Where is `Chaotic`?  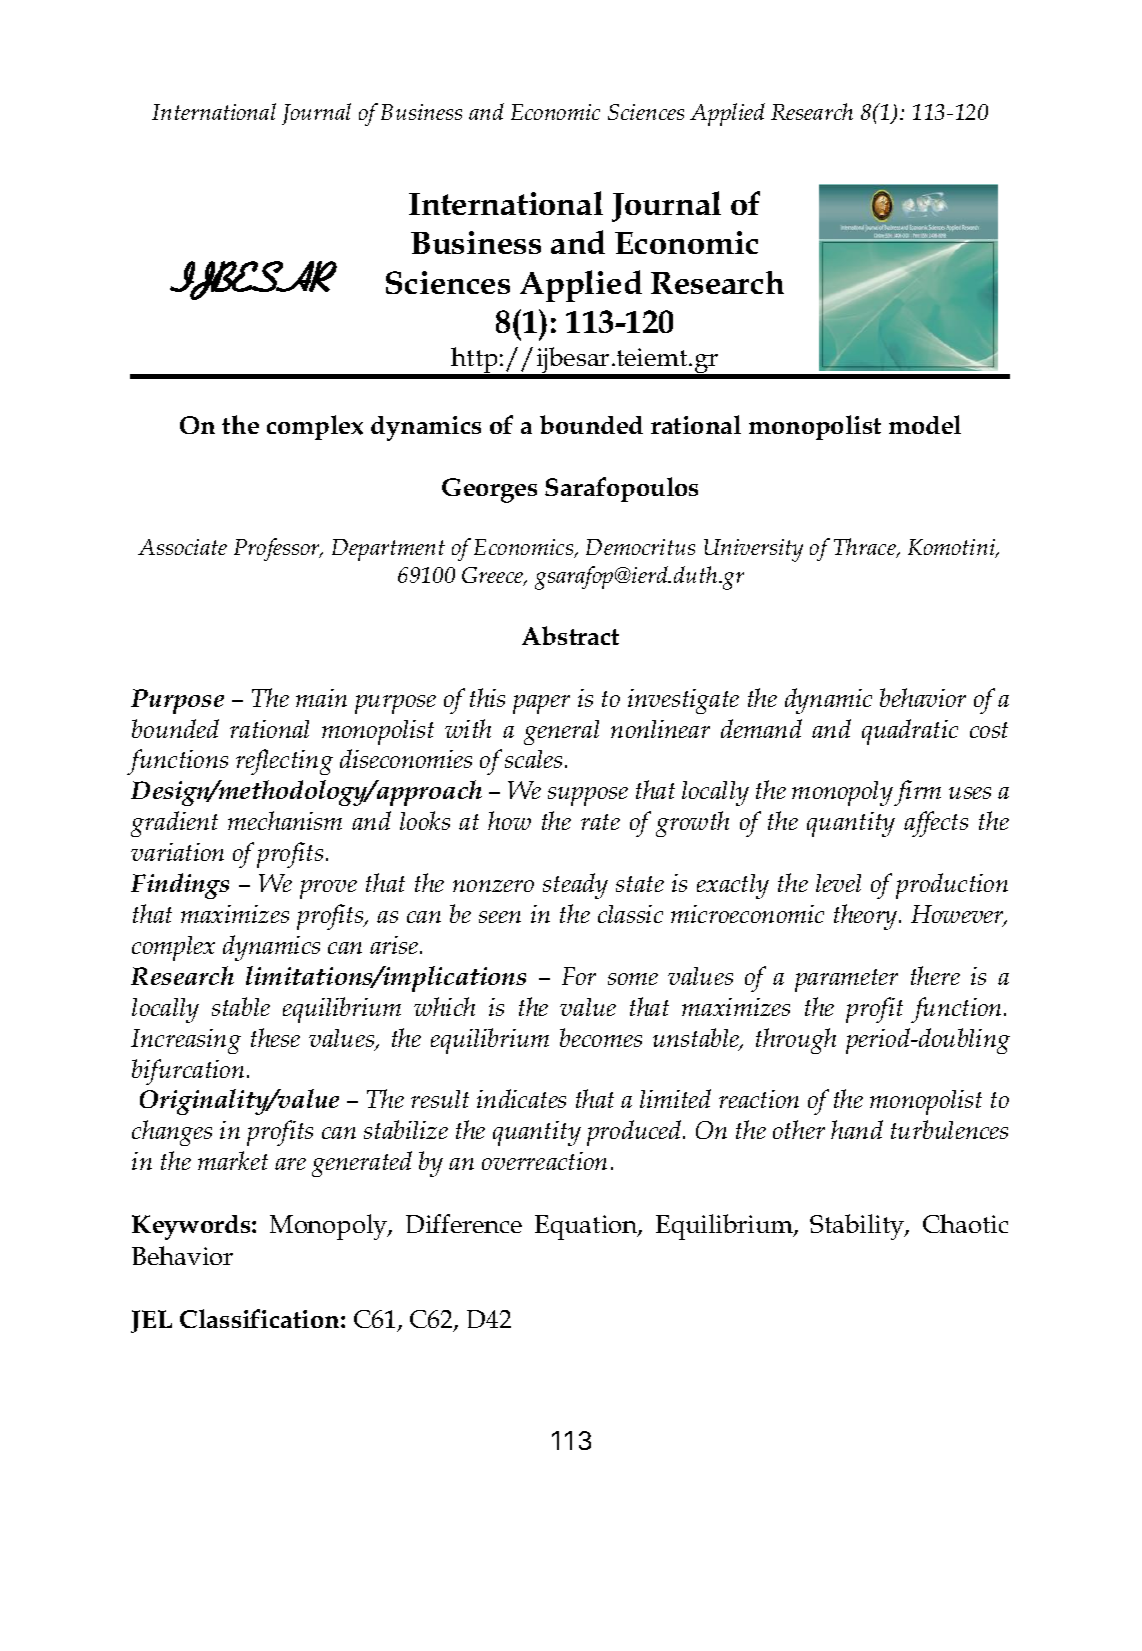
Chaotic is located at coordinates (965, 1223).
